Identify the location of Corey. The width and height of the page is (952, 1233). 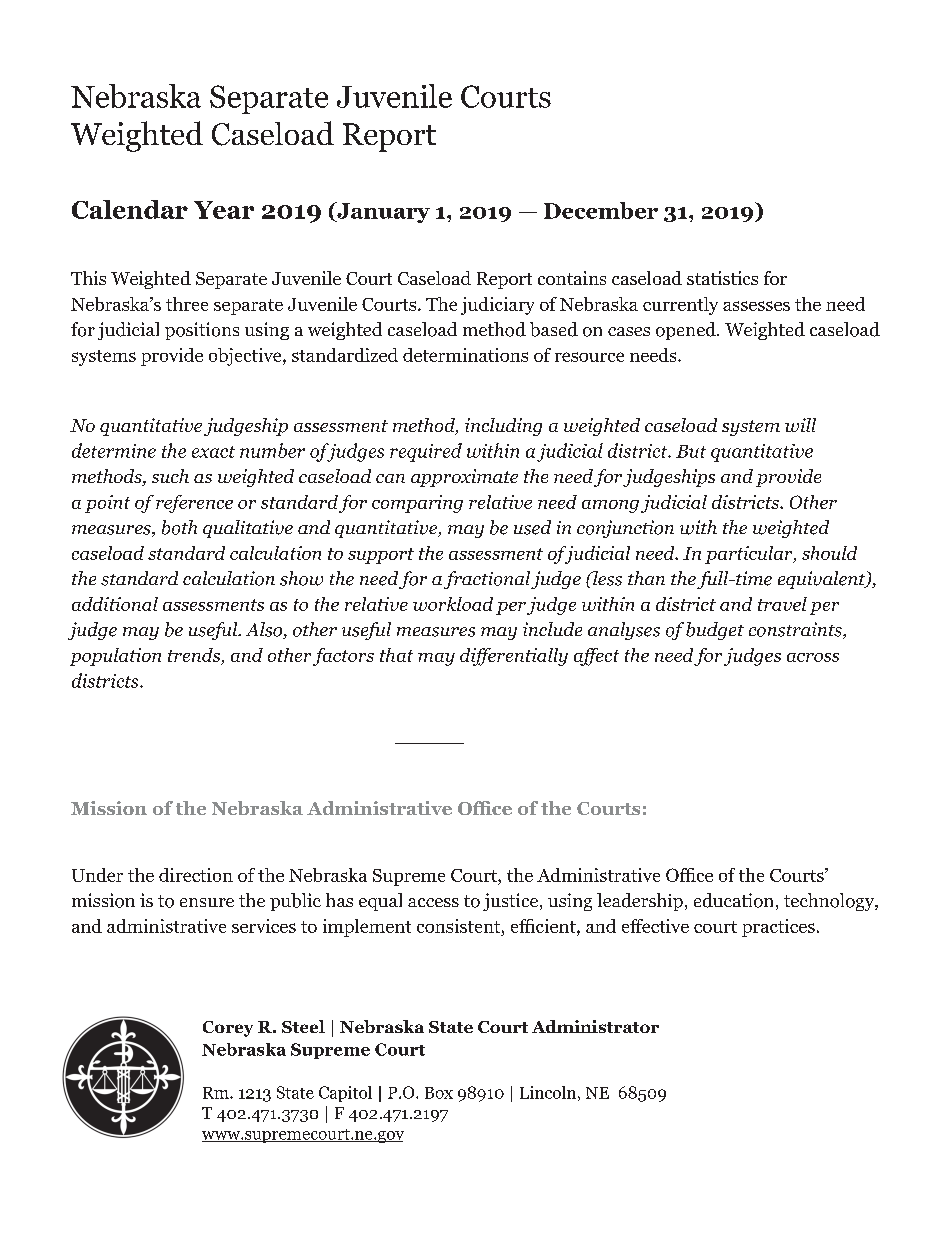
(228, 1029).
